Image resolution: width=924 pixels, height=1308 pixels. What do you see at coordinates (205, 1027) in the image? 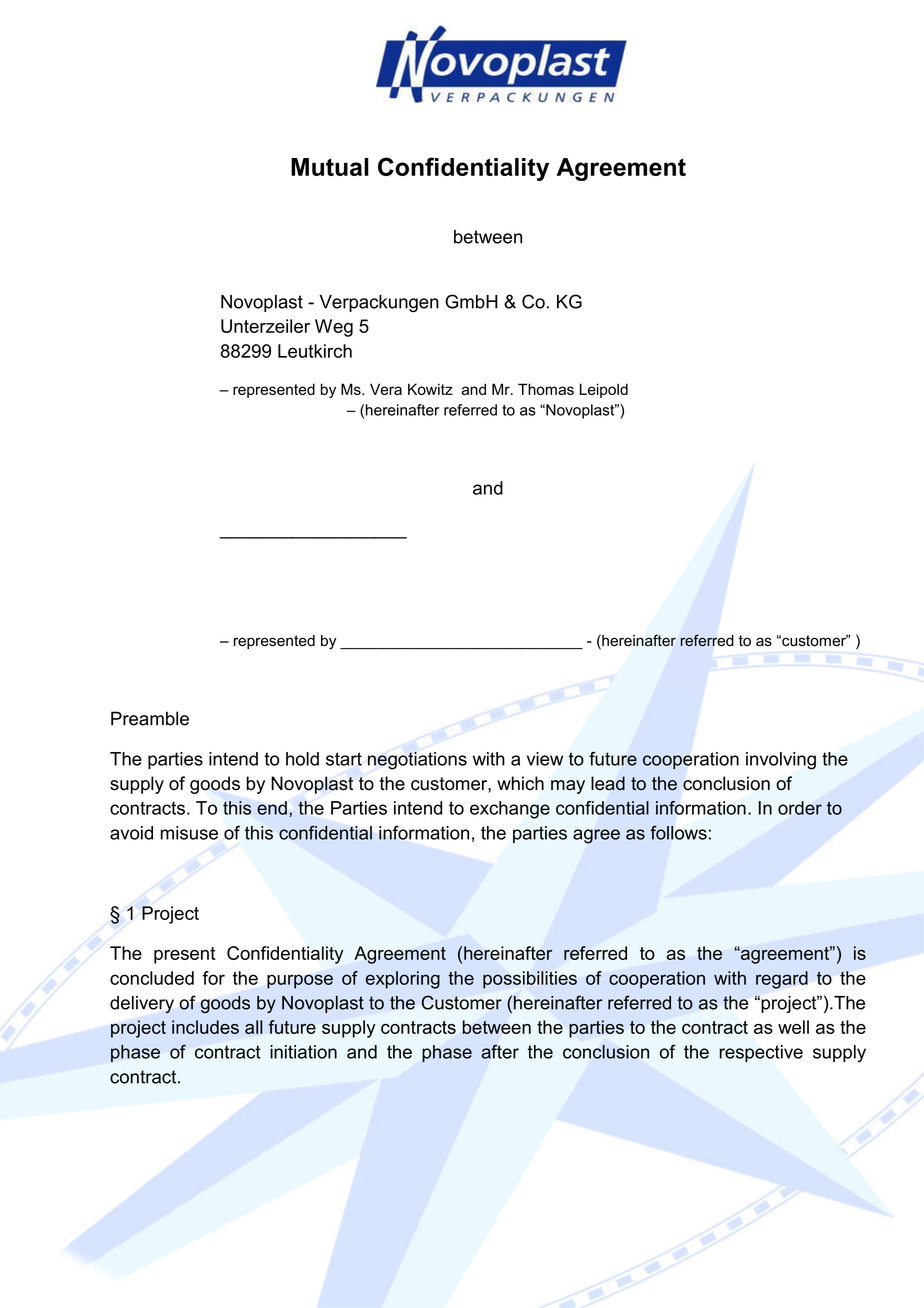
I see `includes` at bounding box center [205, 1027].
